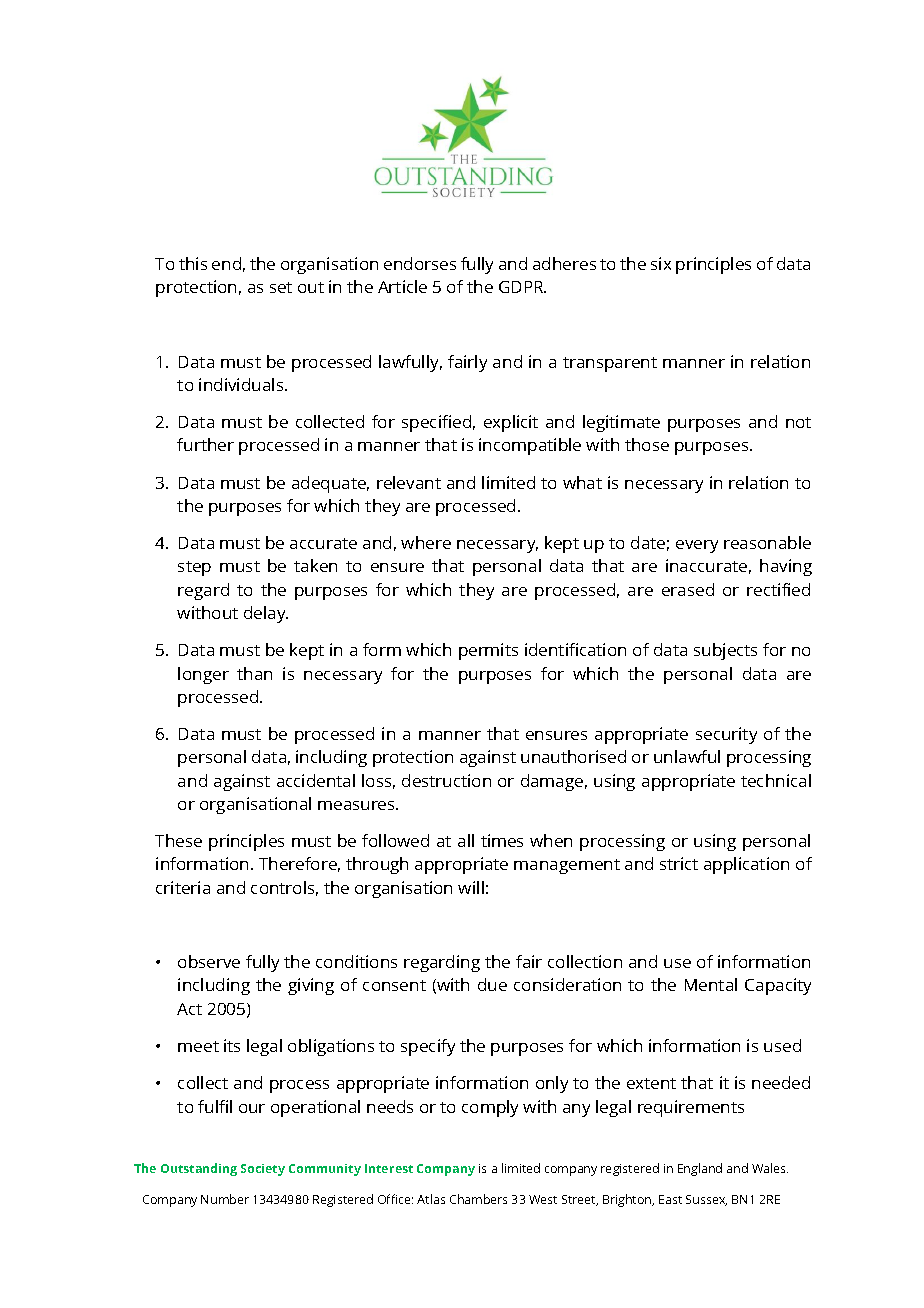  What do you see at coordinates (254, 673) in the document?
I see `than` at bounding box center [254, 673].
